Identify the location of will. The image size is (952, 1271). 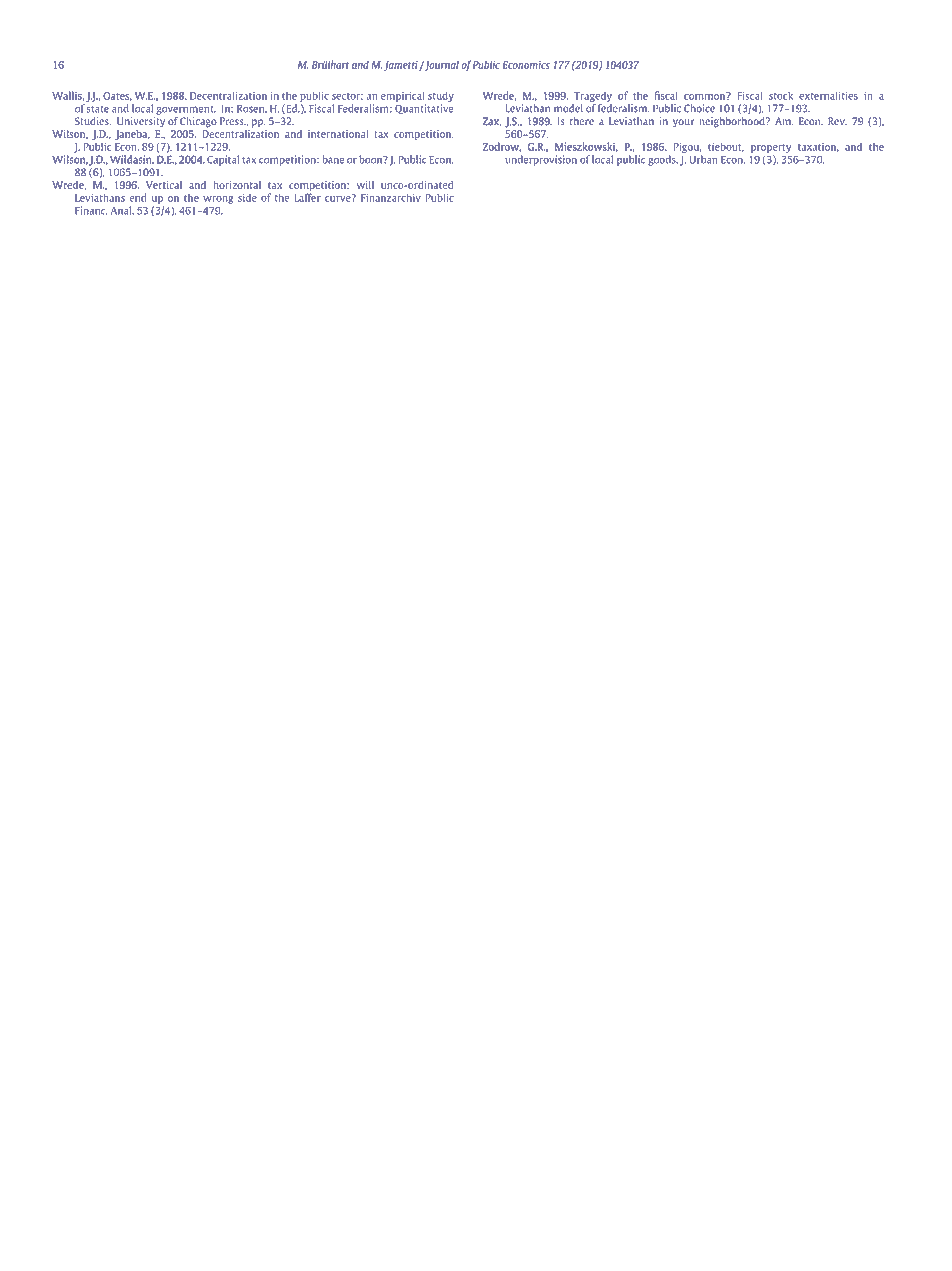
(365, 185).
